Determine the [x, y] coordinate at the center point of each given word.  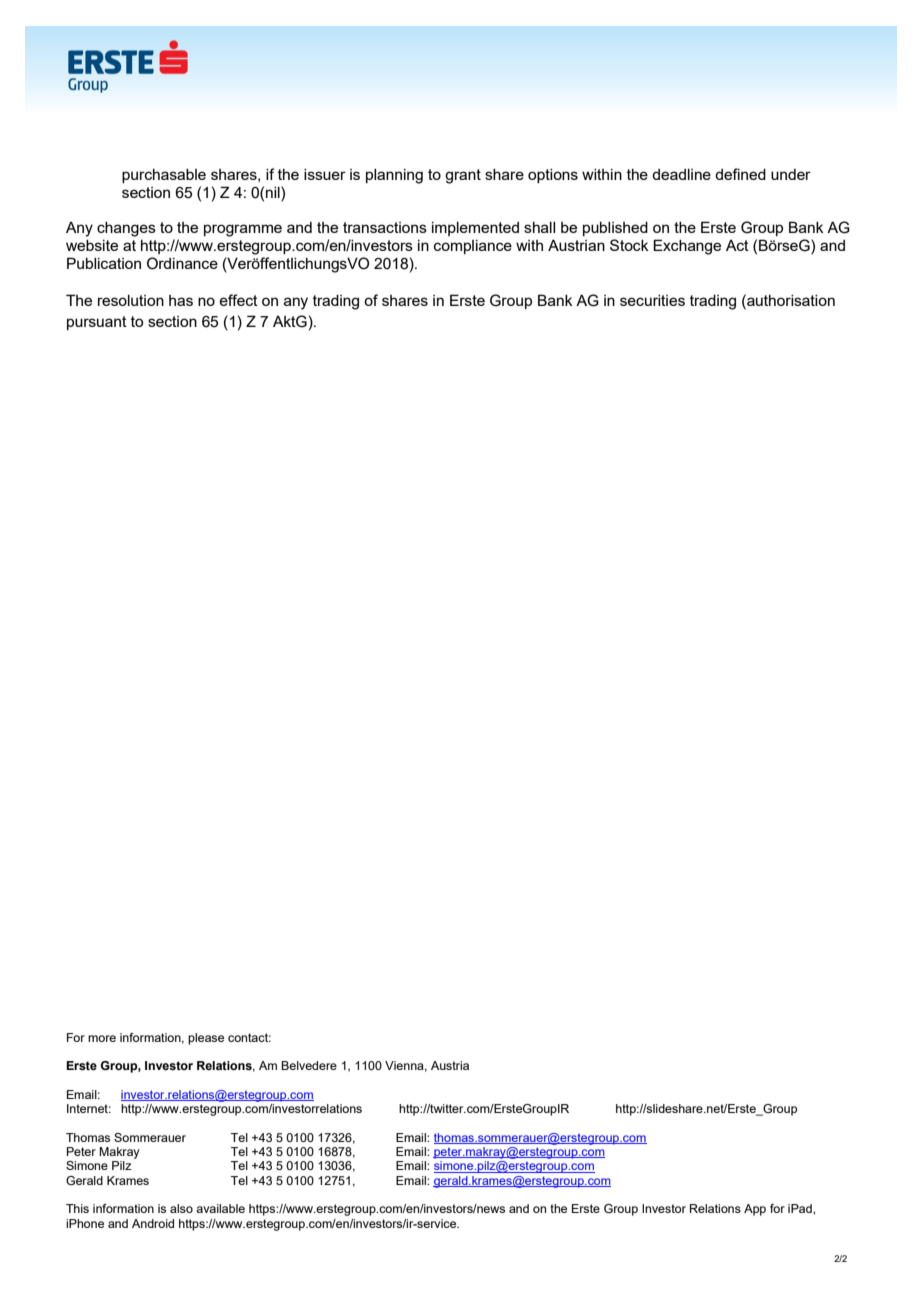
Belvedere [309, 1065]
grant [463, 176]
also [181, 1208]
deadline [681, 174]
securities [652, 300]
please [206, 1039]
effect [238, 300]
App [755, 1210]
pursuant [97, 323]
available [220, 1208]
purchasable [164, 176]
